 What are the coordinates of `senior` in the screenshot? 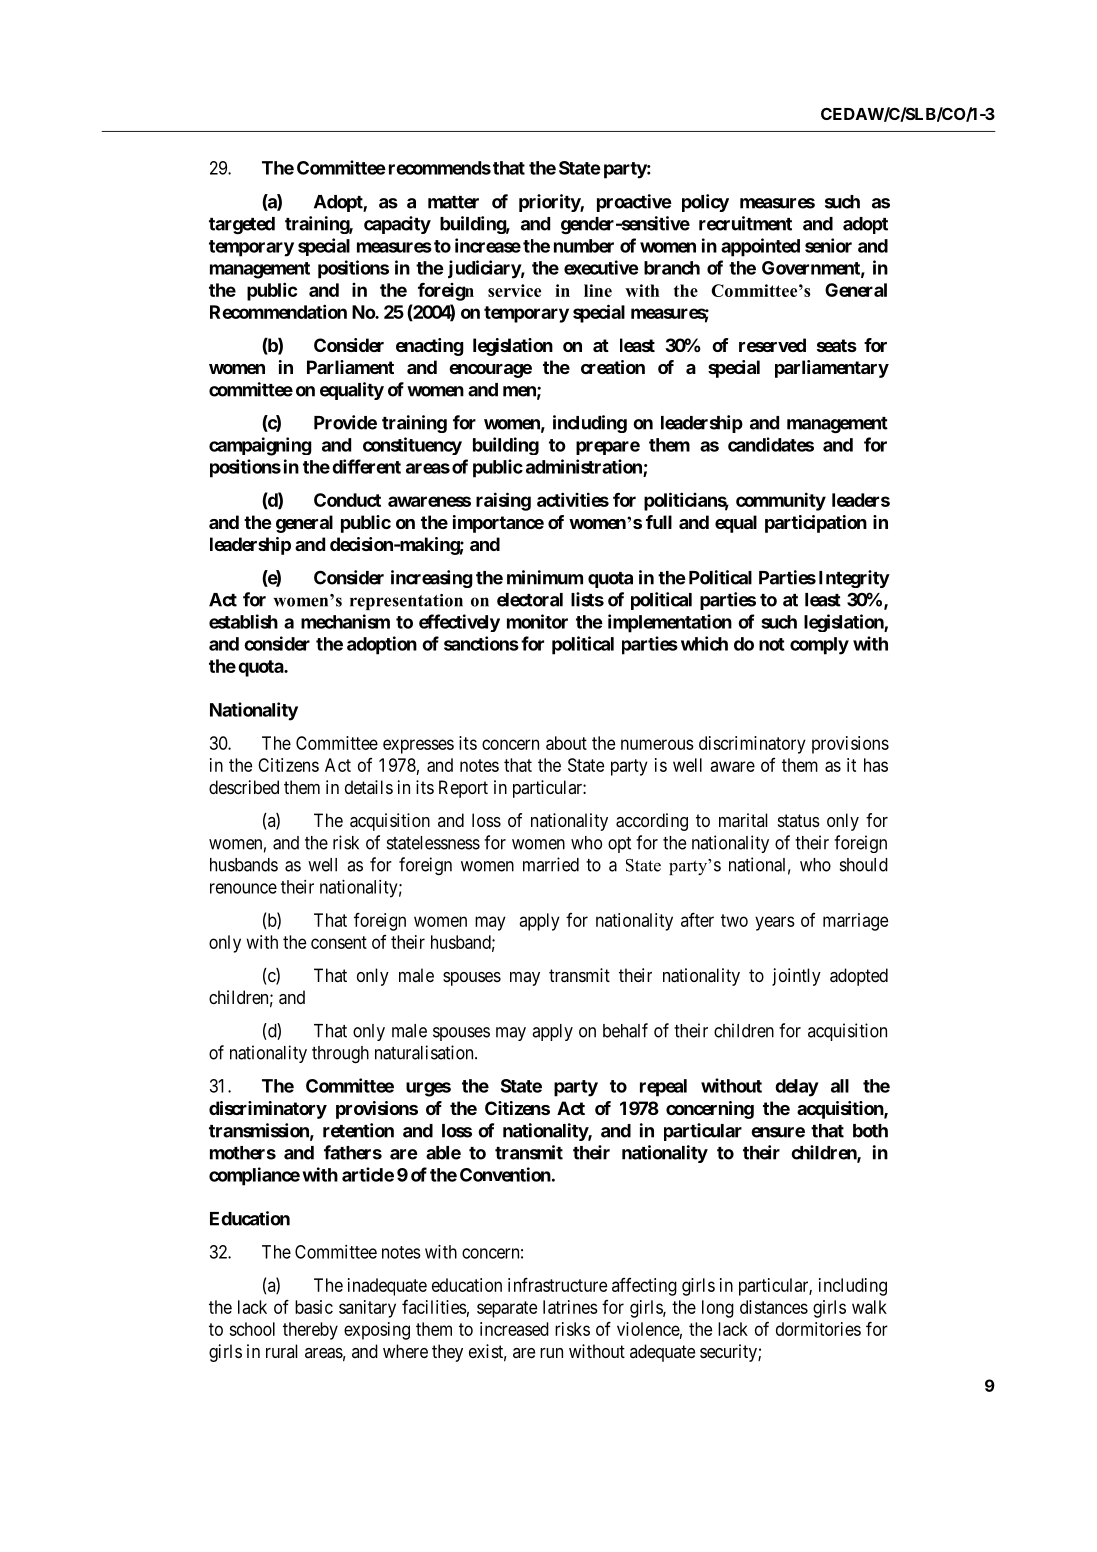 It's located at (828, 245).
